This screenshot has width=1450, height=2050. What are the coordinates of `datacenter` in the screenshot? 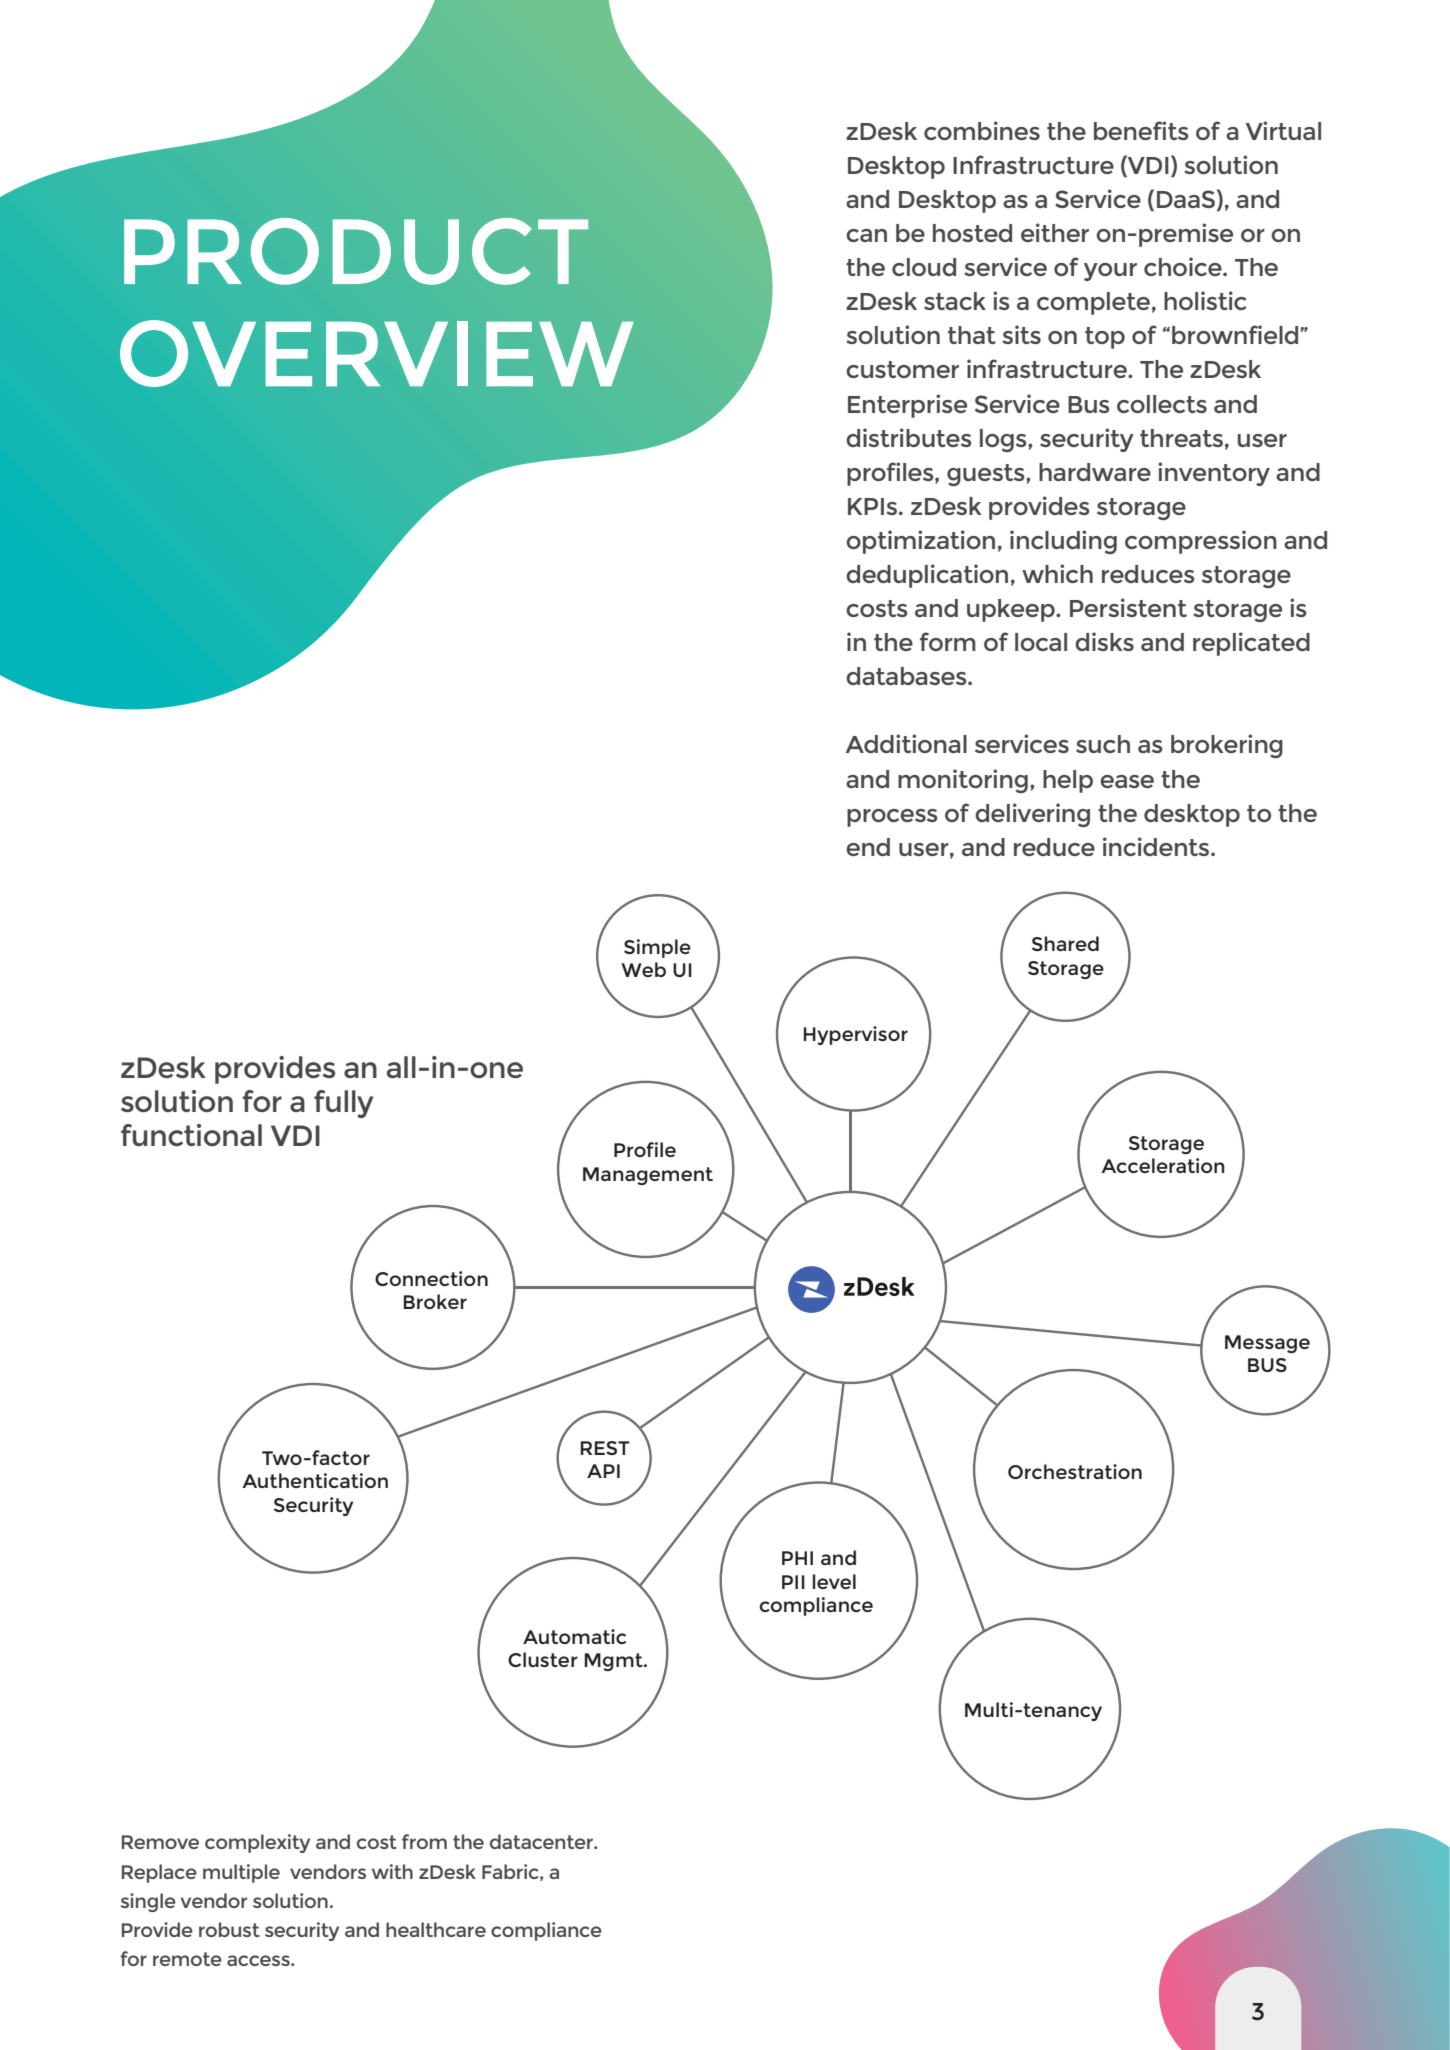 It's located at (542, 1841).
